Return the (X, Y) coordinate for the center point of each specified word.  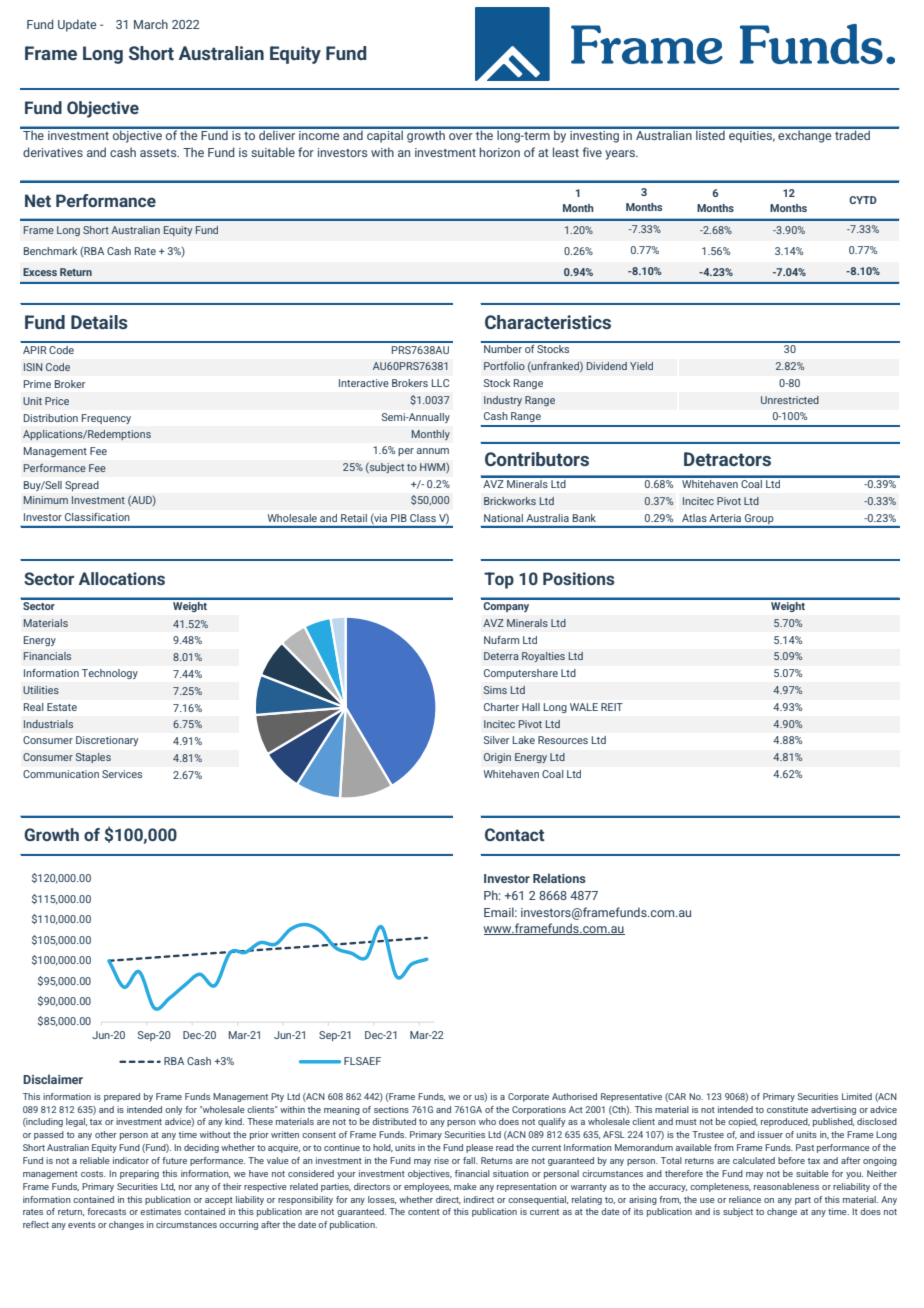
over (461, 136)
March (151, 24)
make (465, 1186)
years (621, 155)
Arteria (725, 518)
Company (506, 605)
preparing (139, 1174)
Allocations (122, 578)
